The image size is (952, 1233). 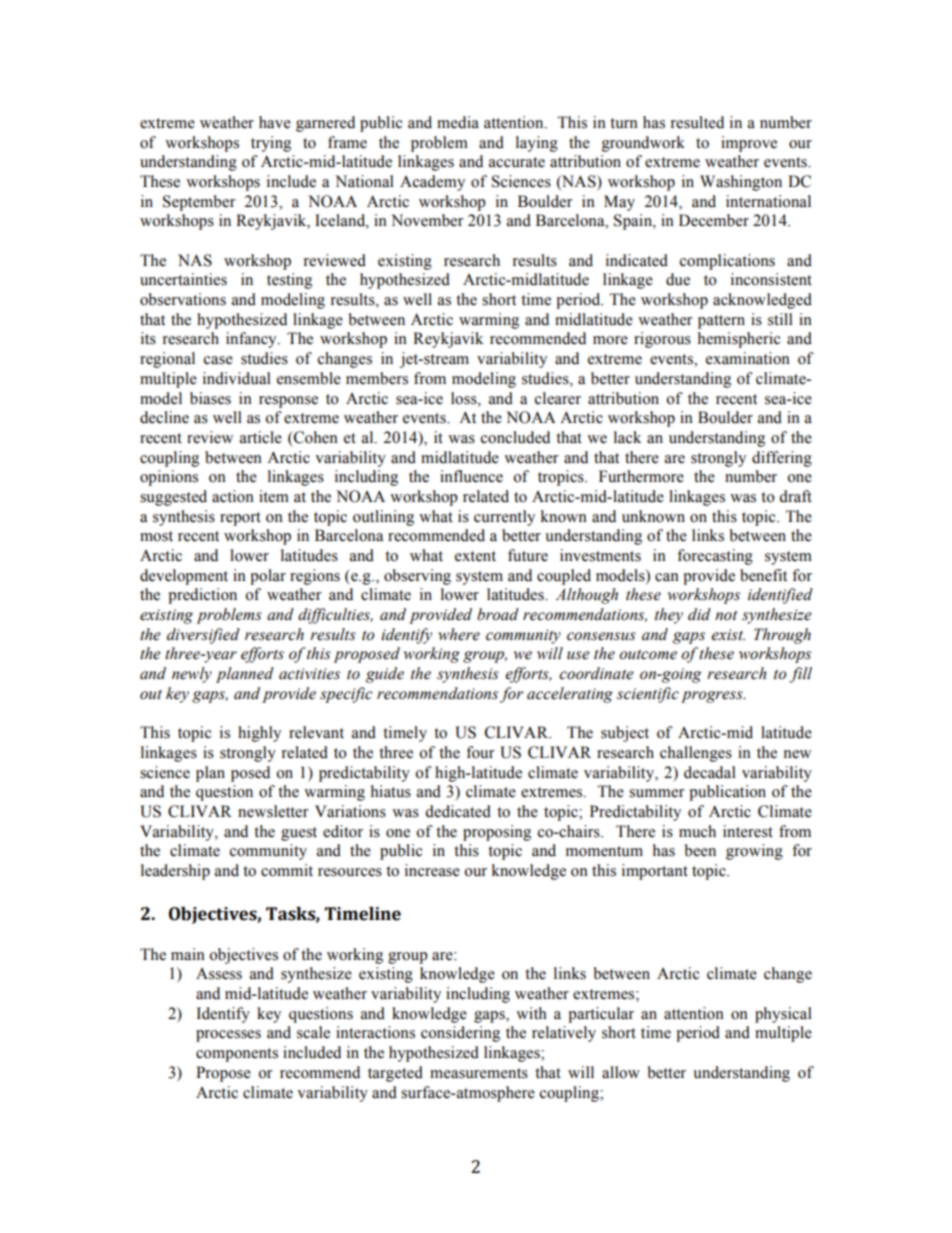 I want to click on not, so click(x=726, y=615).
